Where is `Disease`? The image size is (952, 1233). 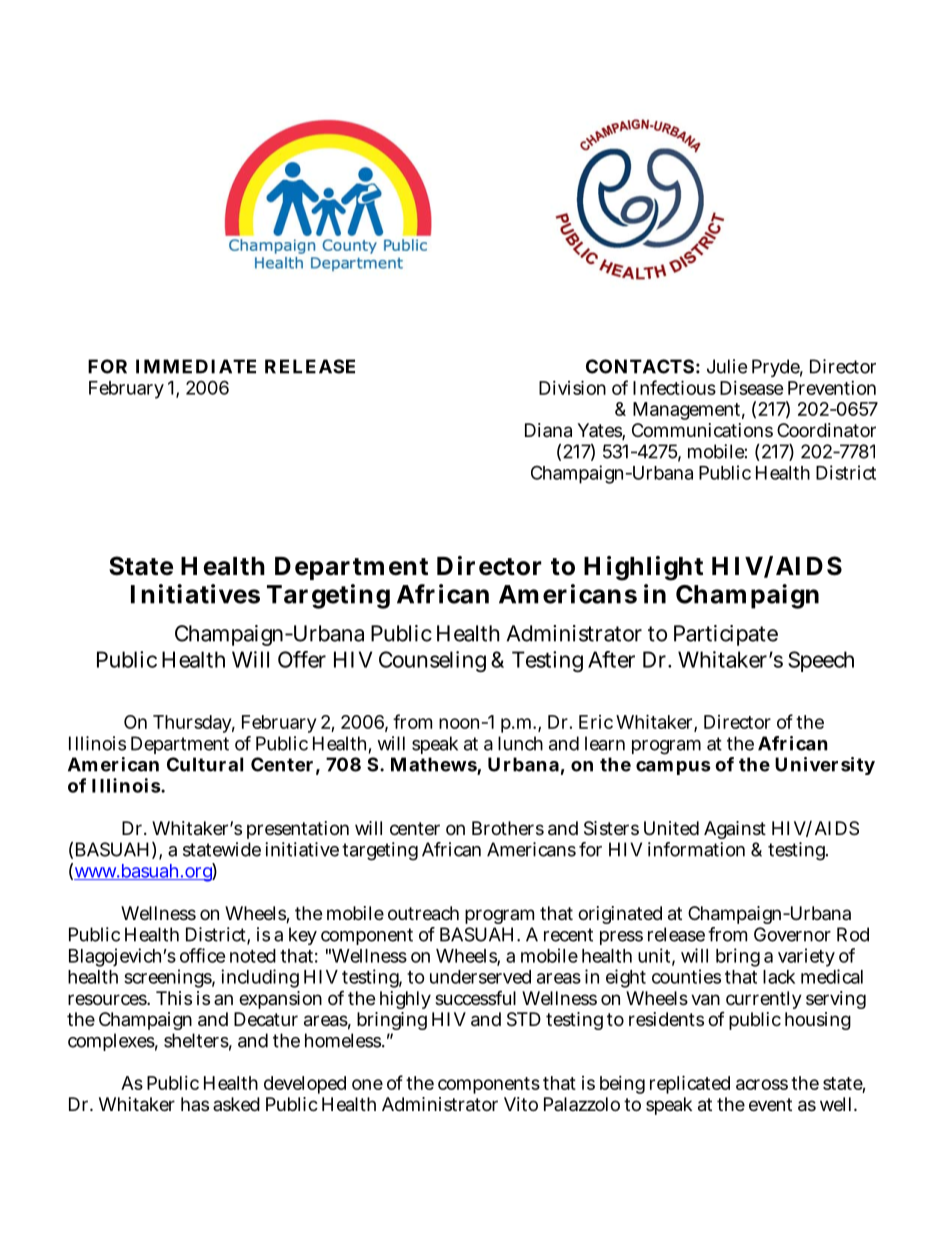
Disease is located at coordinates (752, 388).
